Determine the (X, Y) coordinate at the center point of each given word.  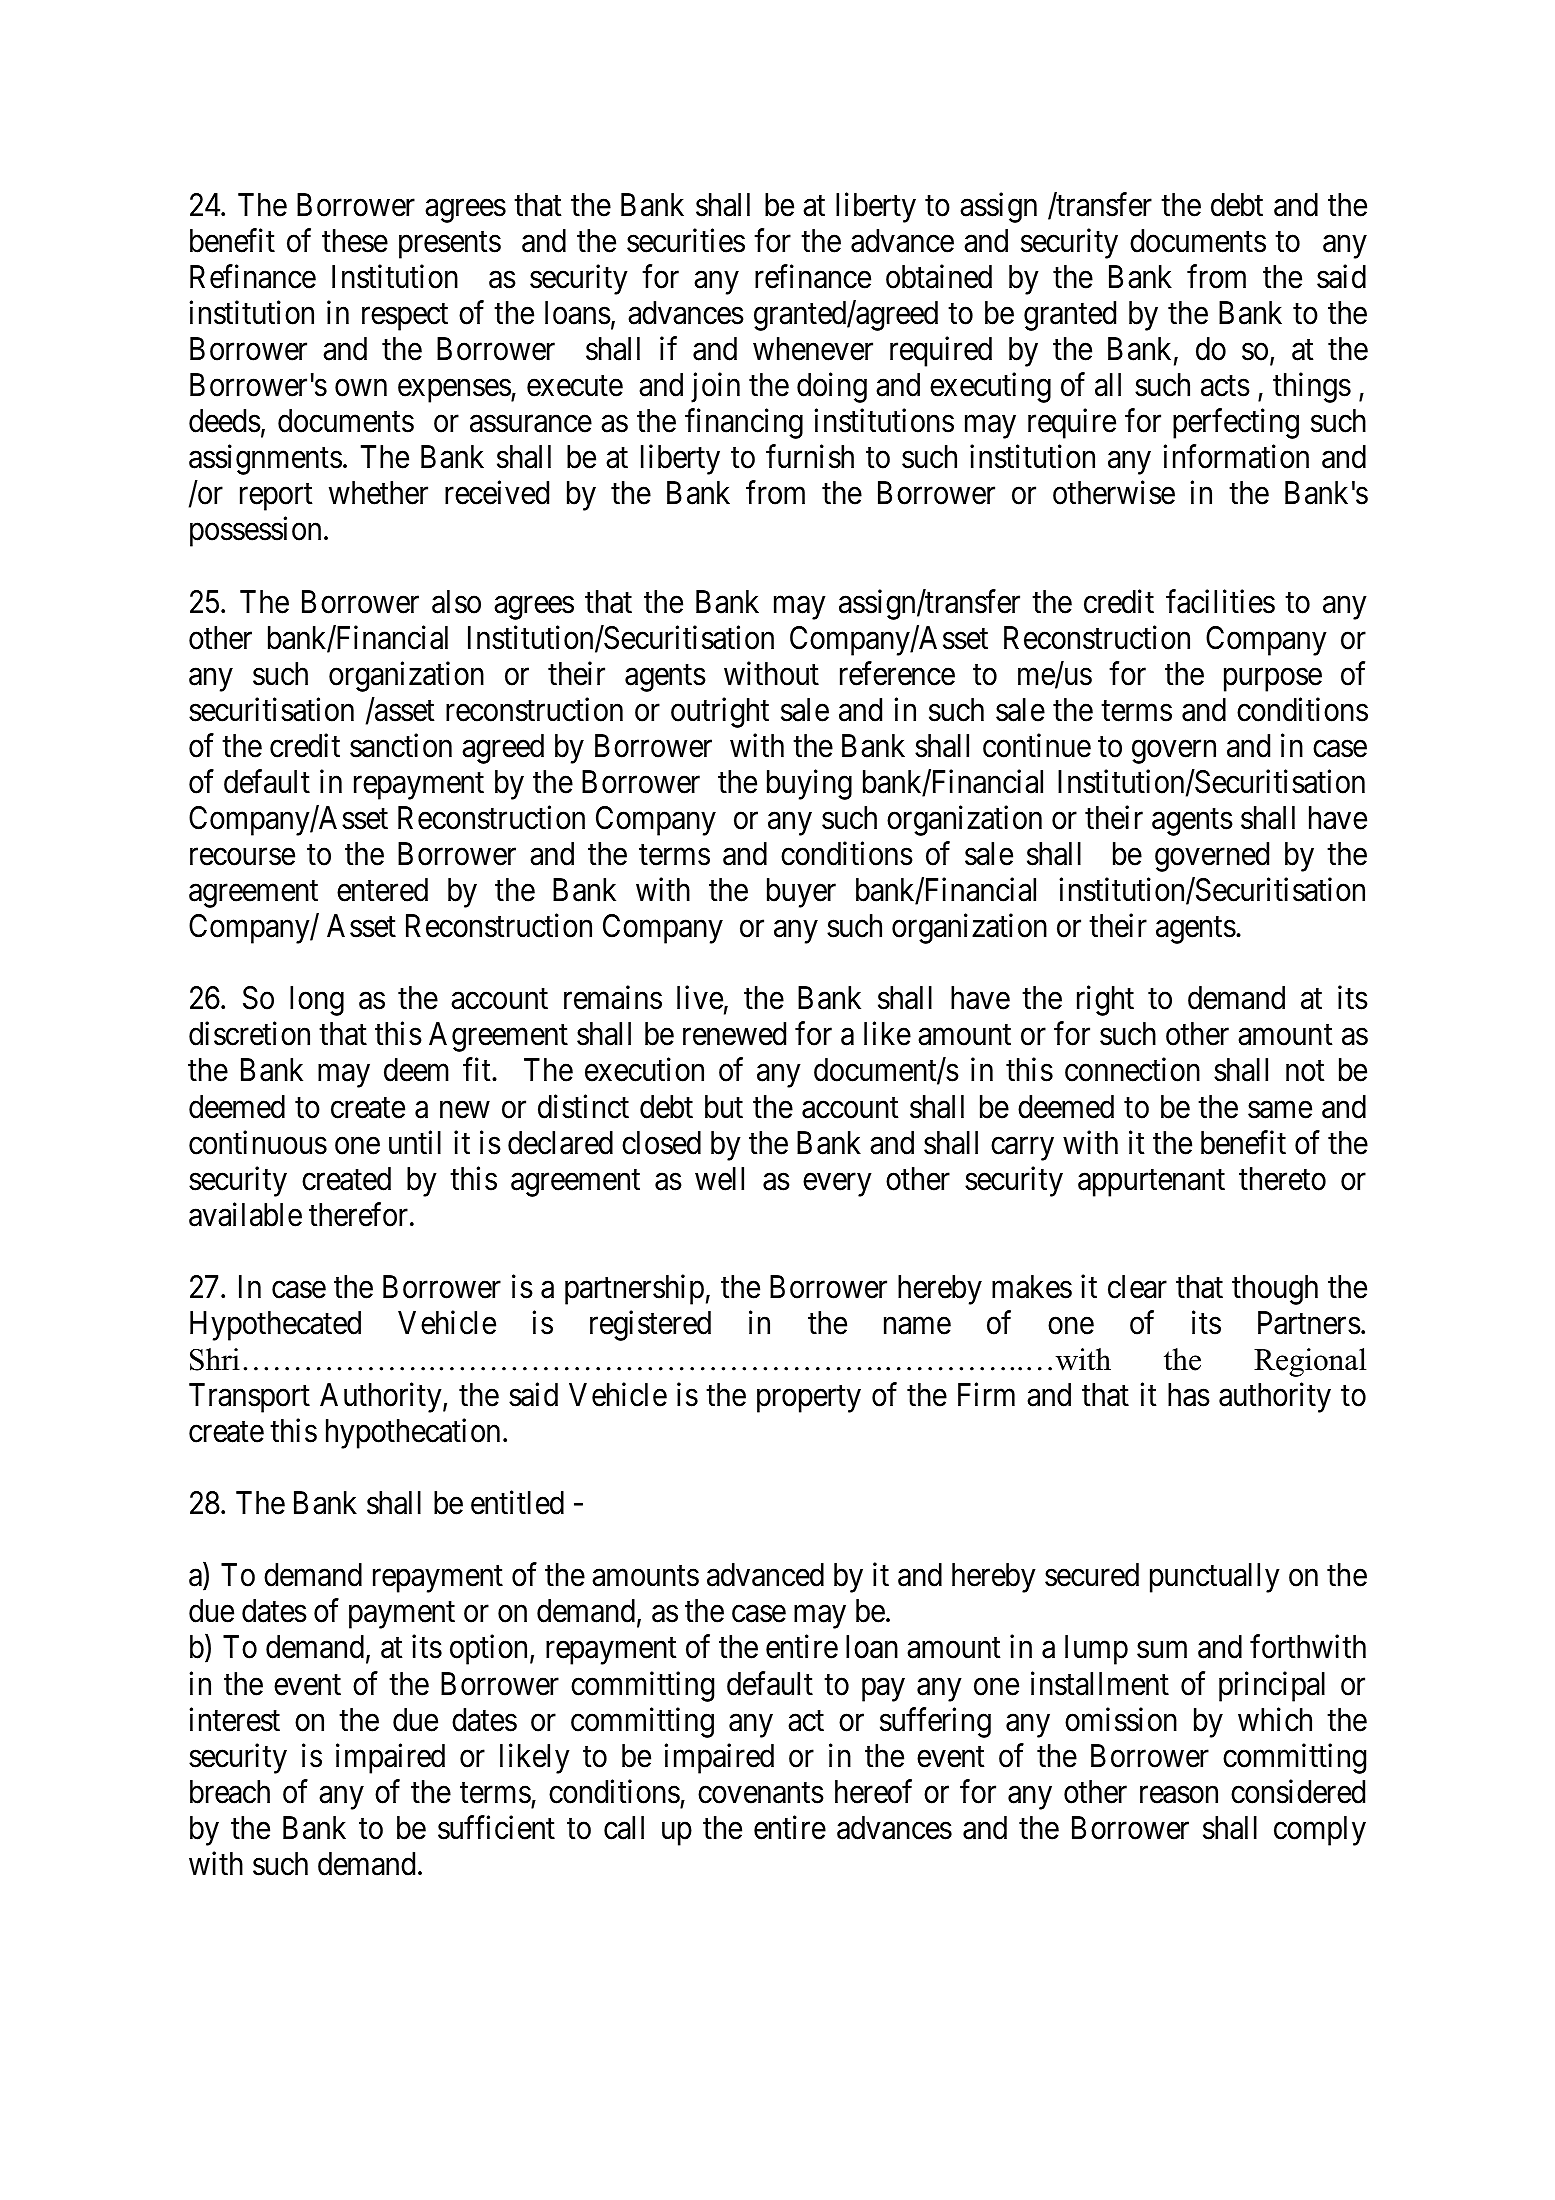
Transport (249, 1398)
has (1189, 1395)
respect (405, 317)
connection (1132, 1070)
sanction (401, 746)
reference (897, 673)
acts (1225, 386)
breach (230, 1792)
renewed (734, 1034)
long (317, 1001)
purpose (1273, 680)
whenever (813, 349)
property (809, 1399)
